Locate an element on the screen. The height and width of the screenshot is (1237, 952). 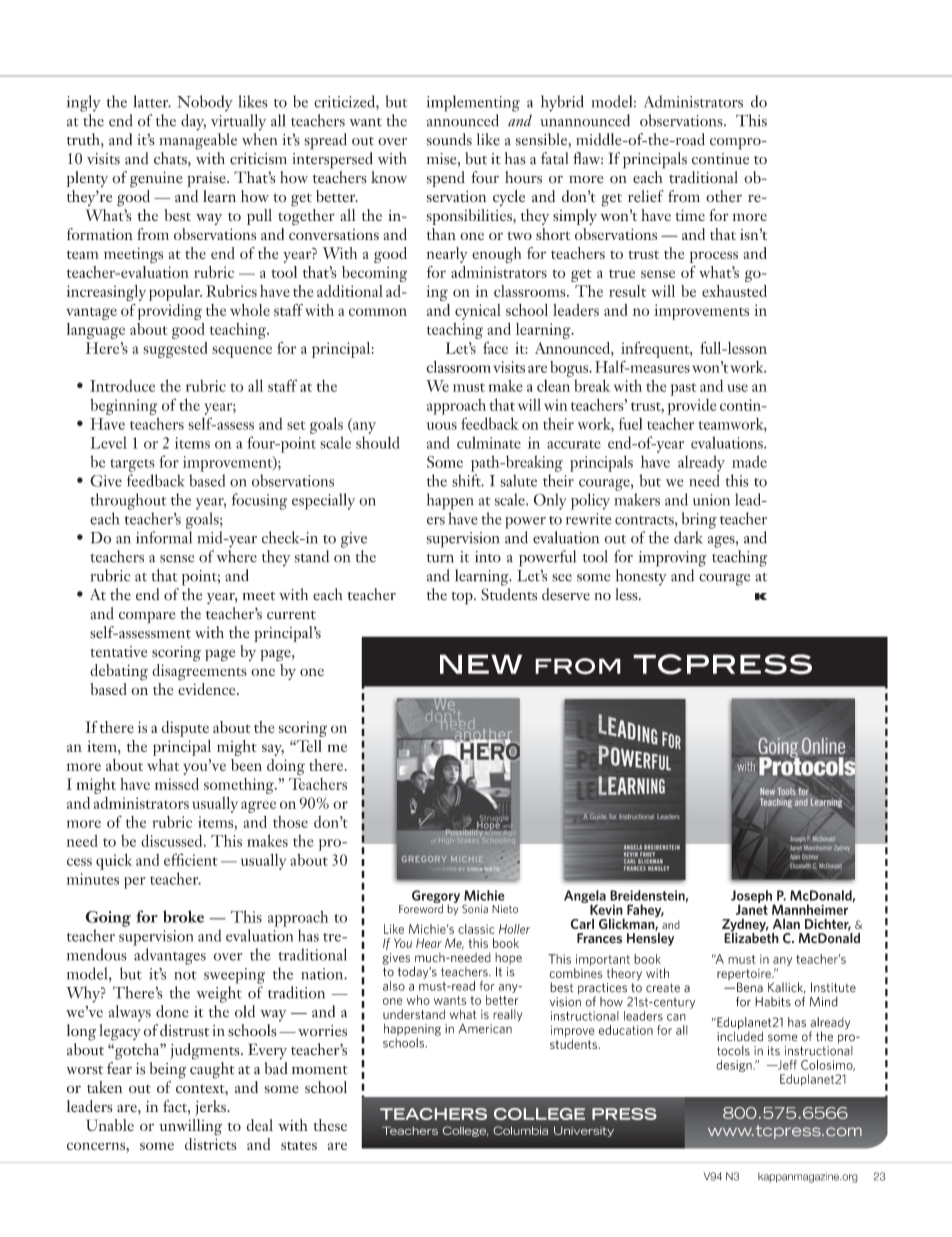
bring is located at coordinates (699, 520).
